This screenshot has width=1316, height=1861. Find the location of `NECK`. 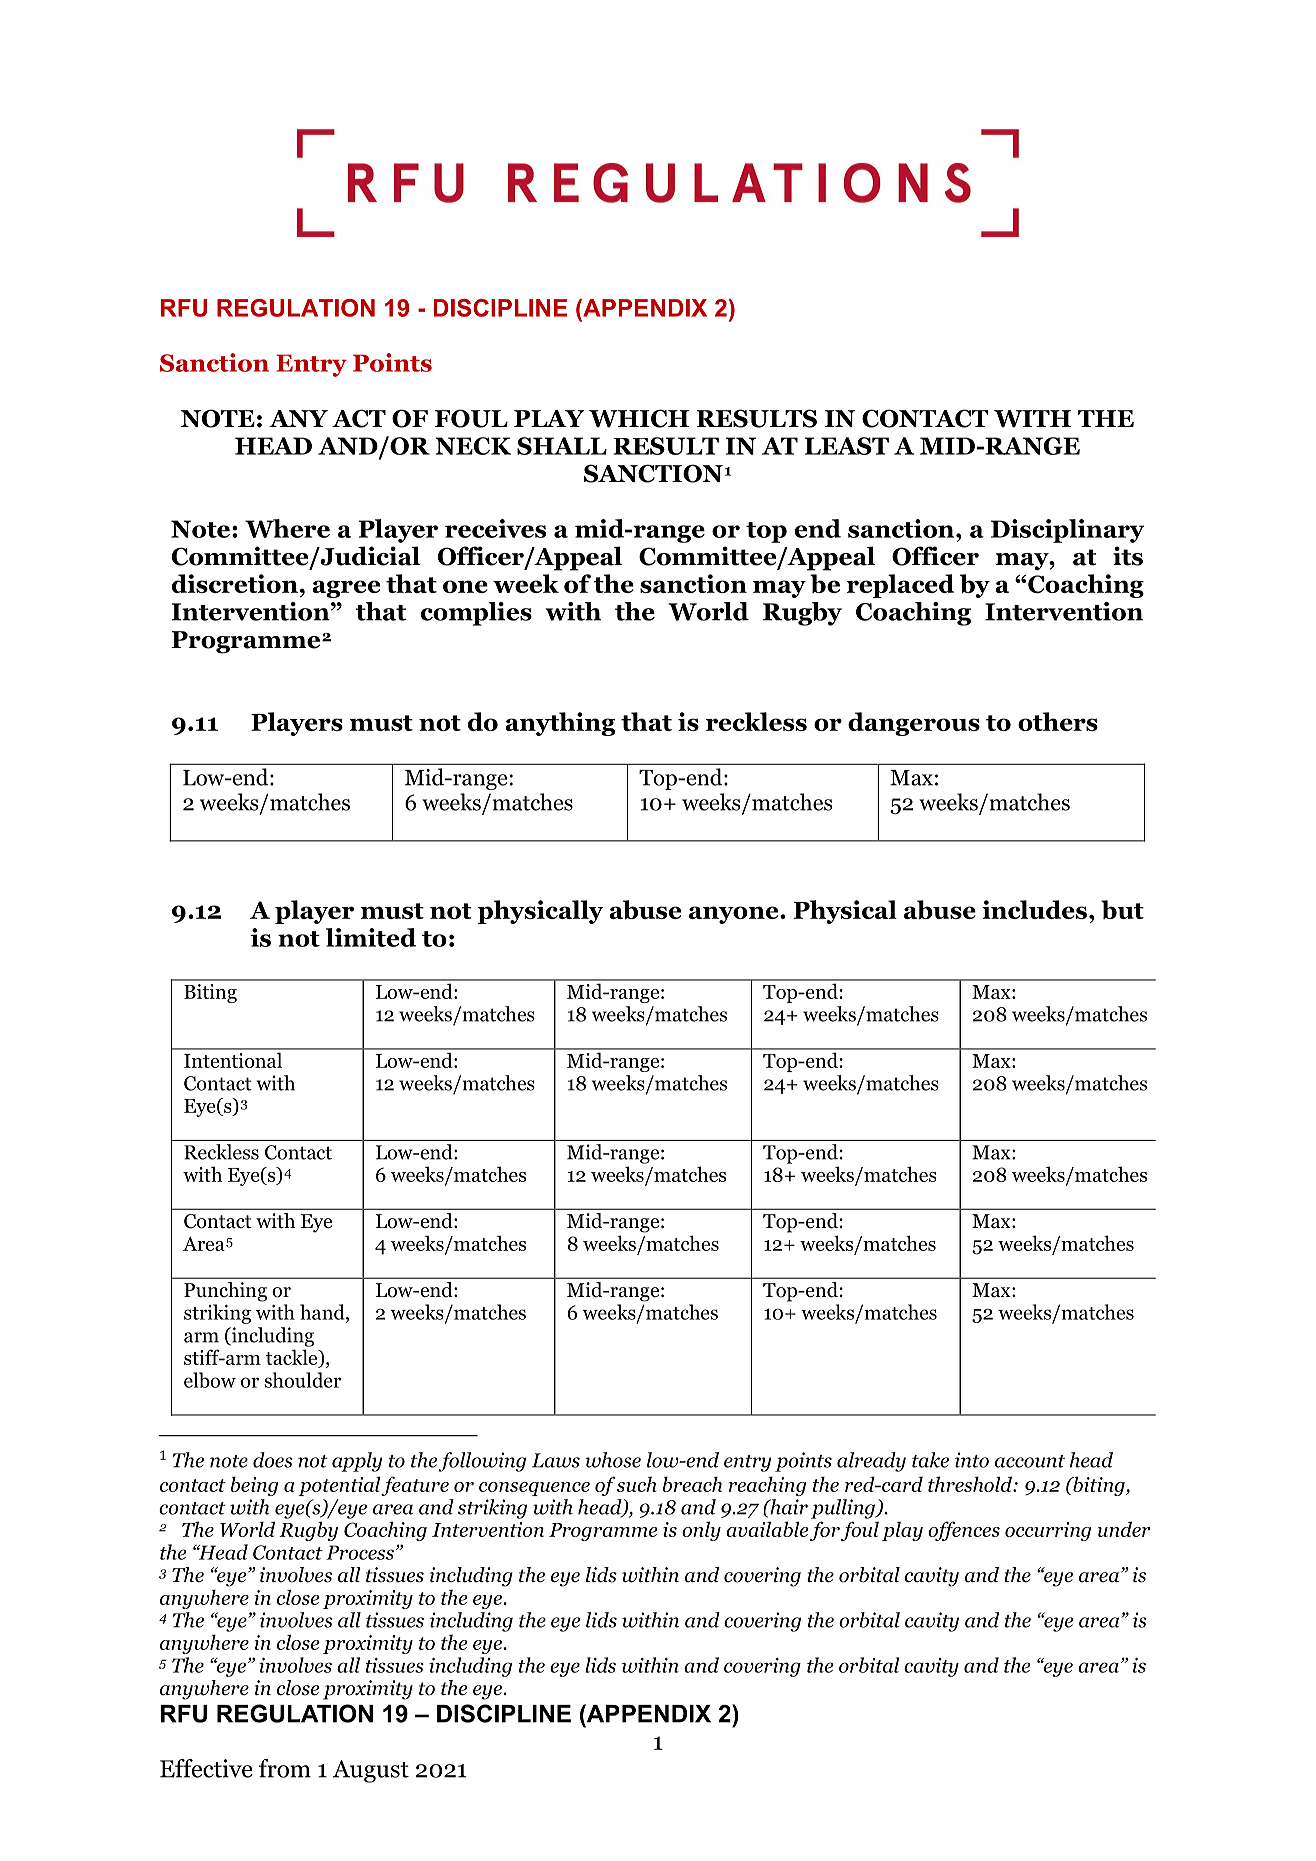

NECK is located at coordinates (473, 446).
